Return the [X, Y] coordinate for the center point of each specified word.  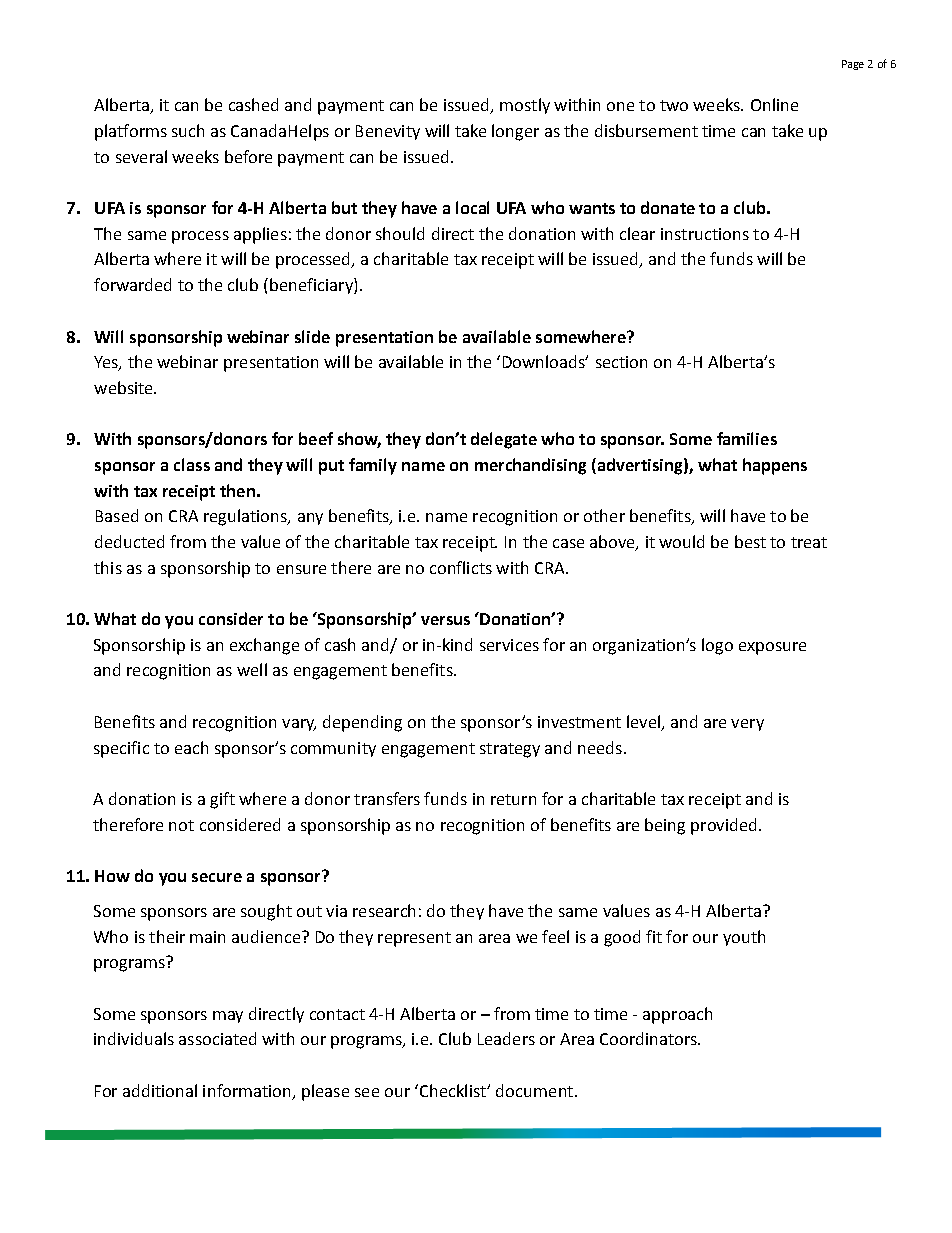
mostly [525, 106]
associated [217, 1038]
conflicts [461, 567]
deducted [129, 541]
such [188, 130]
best [750, 541]
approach [677, 1015]
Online [774, 104]
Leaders [506, 1038]
